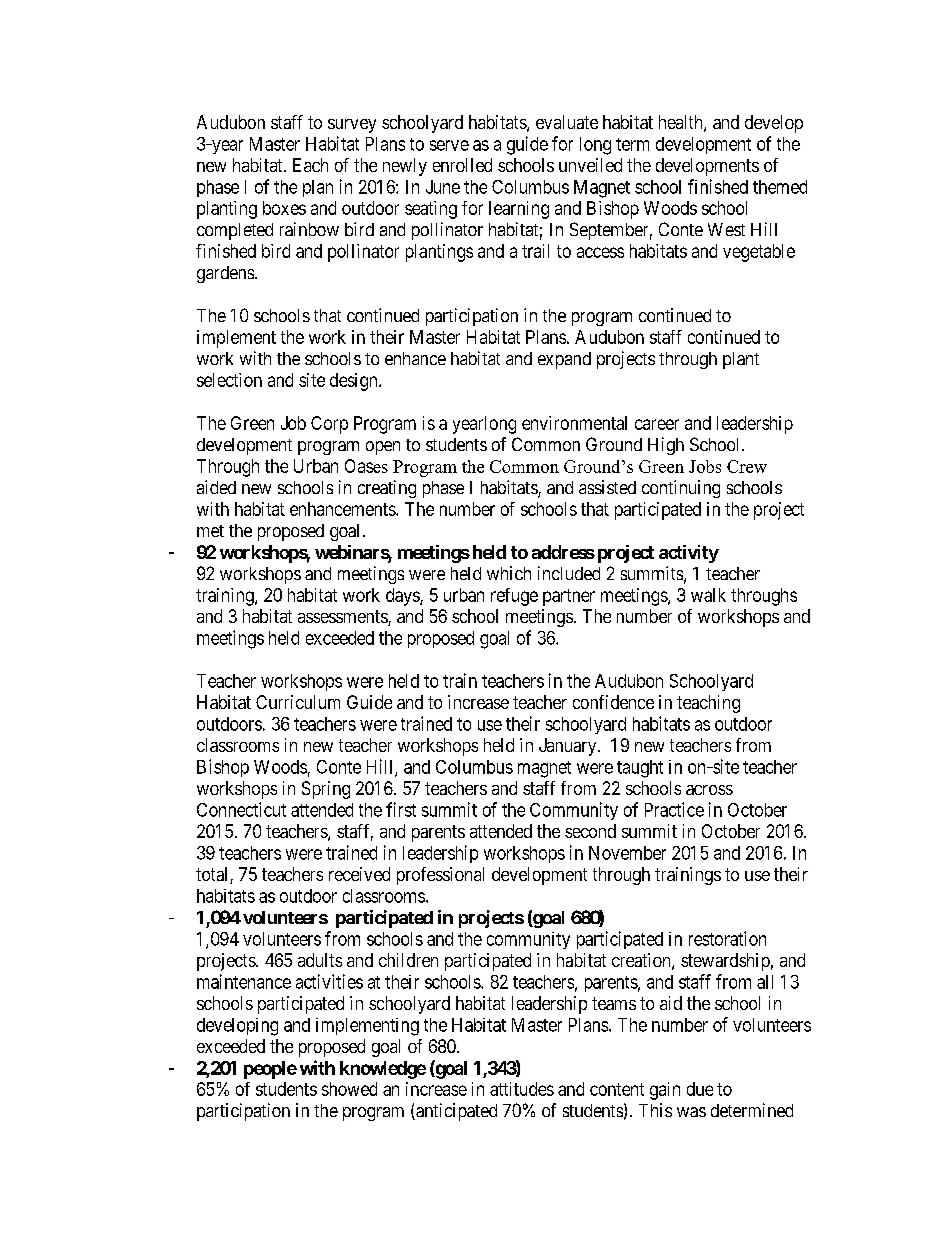 The image size is (952, 1233). What do you see at coordinates (780, 187) in the document?
I see `themed` at bounding box center [780, 187].
